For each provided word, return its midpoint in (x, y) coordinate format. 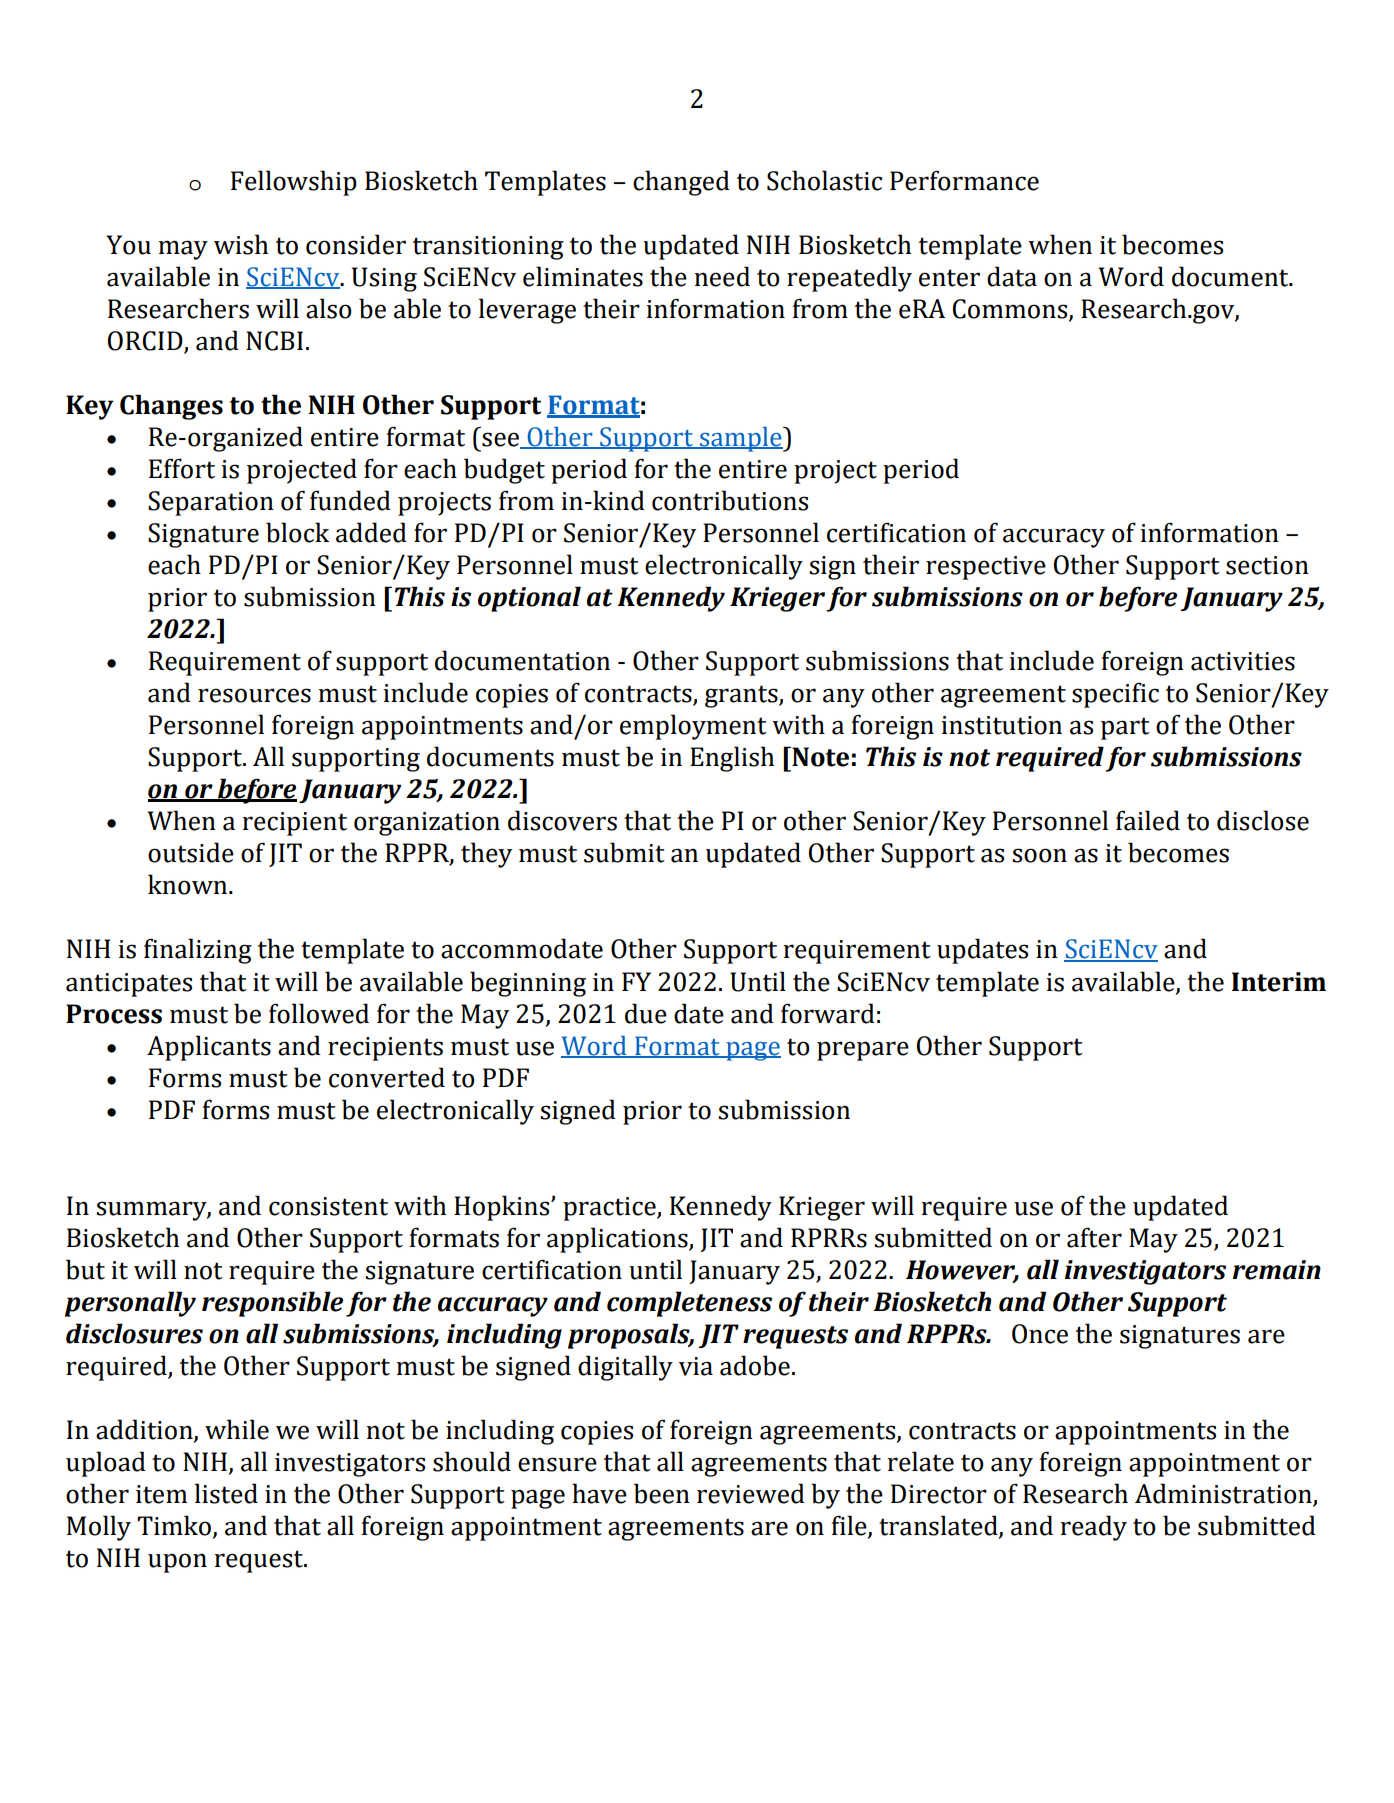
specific (1115, 695)
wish (241, 244)
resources (254, 695)
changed (681, 183)
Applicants (209, 1048)
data (1012, 276)
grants (742, 696)
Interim (1279, 982)
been (662, 1493)
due (646, 1013)
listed (226, 1493)
